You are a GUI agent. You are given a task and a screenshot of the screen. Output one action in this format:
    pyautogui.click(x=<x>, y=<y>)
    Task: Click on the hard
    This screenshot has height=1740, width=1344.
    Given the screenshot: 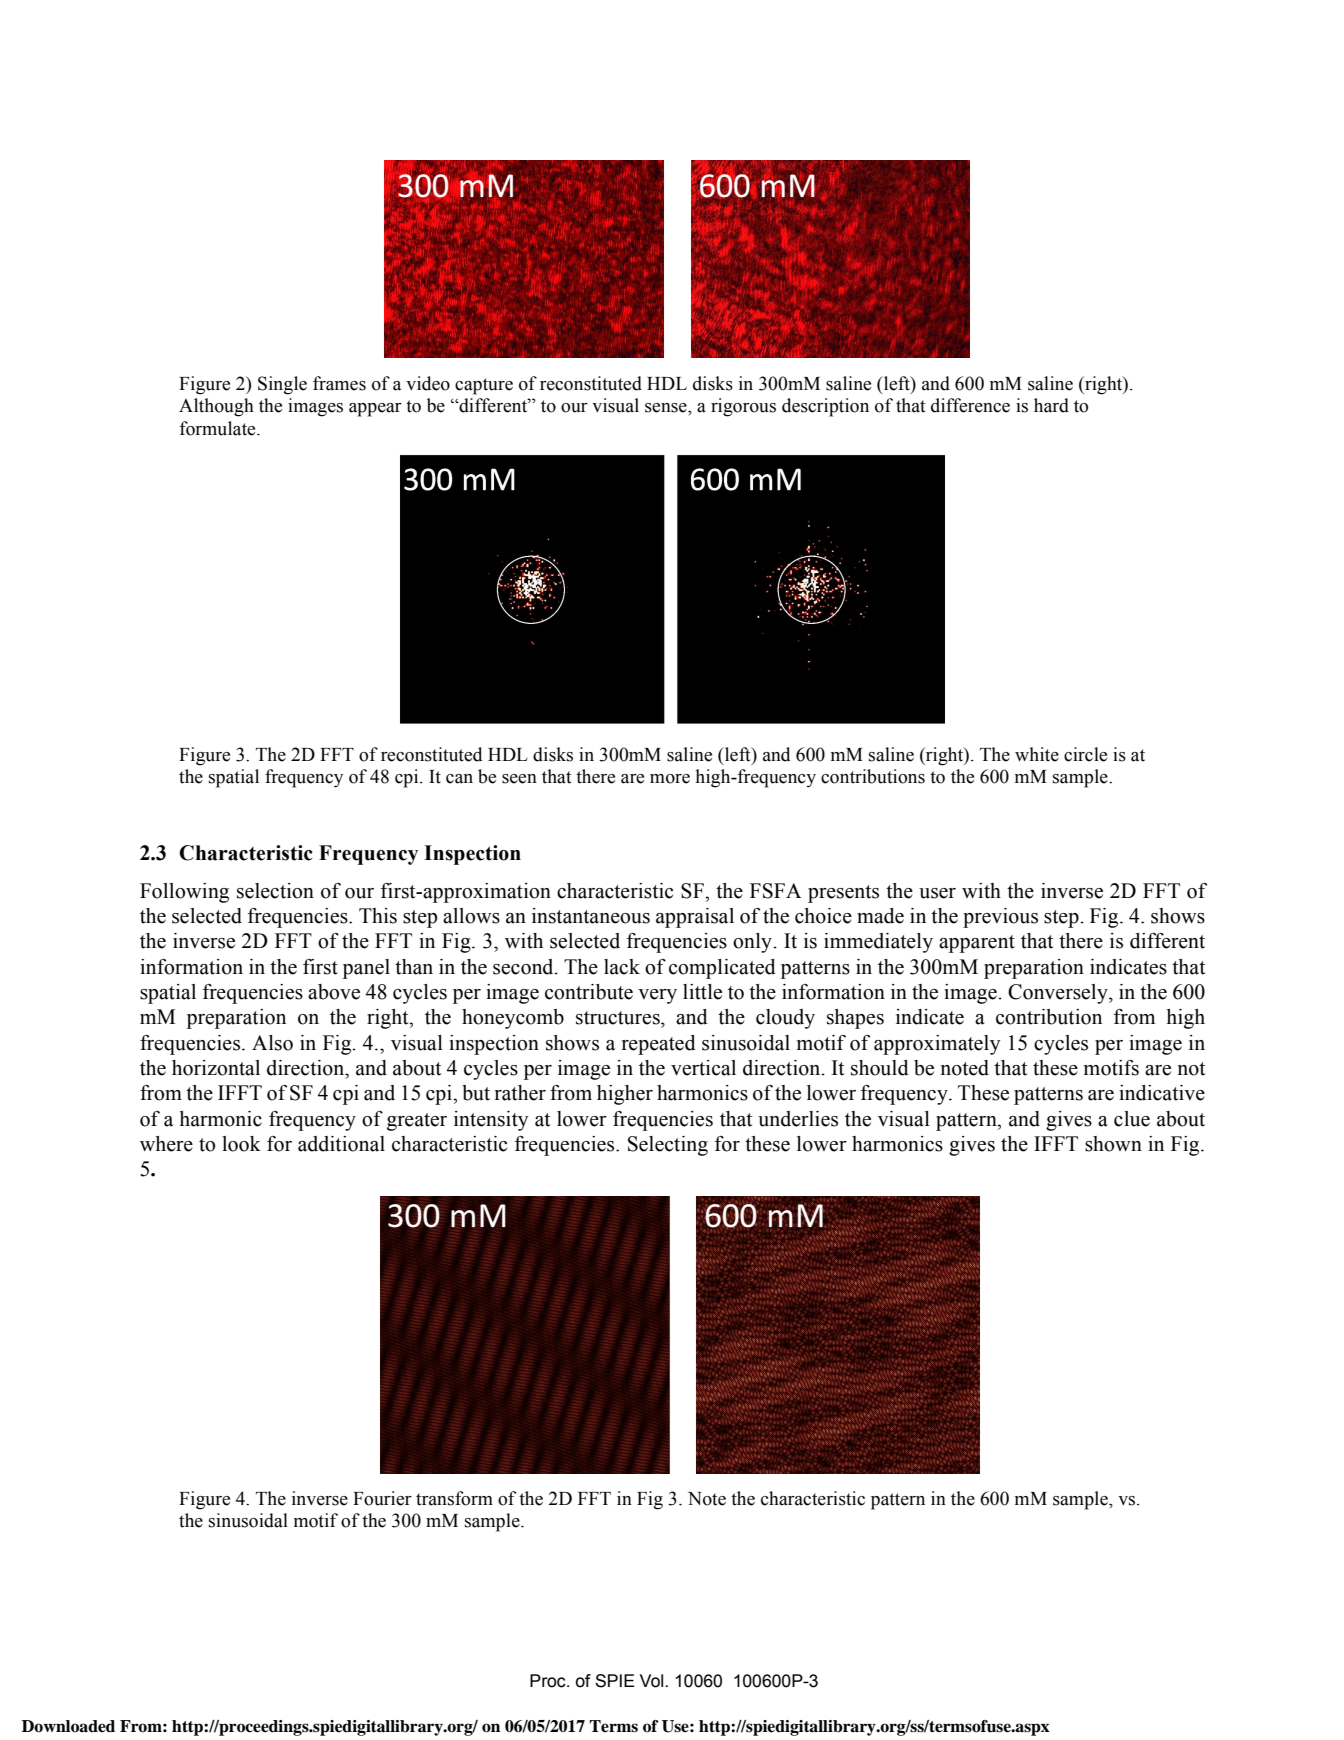 What is the action you would take?
    pyautogui.click(x=1051, y=405)
